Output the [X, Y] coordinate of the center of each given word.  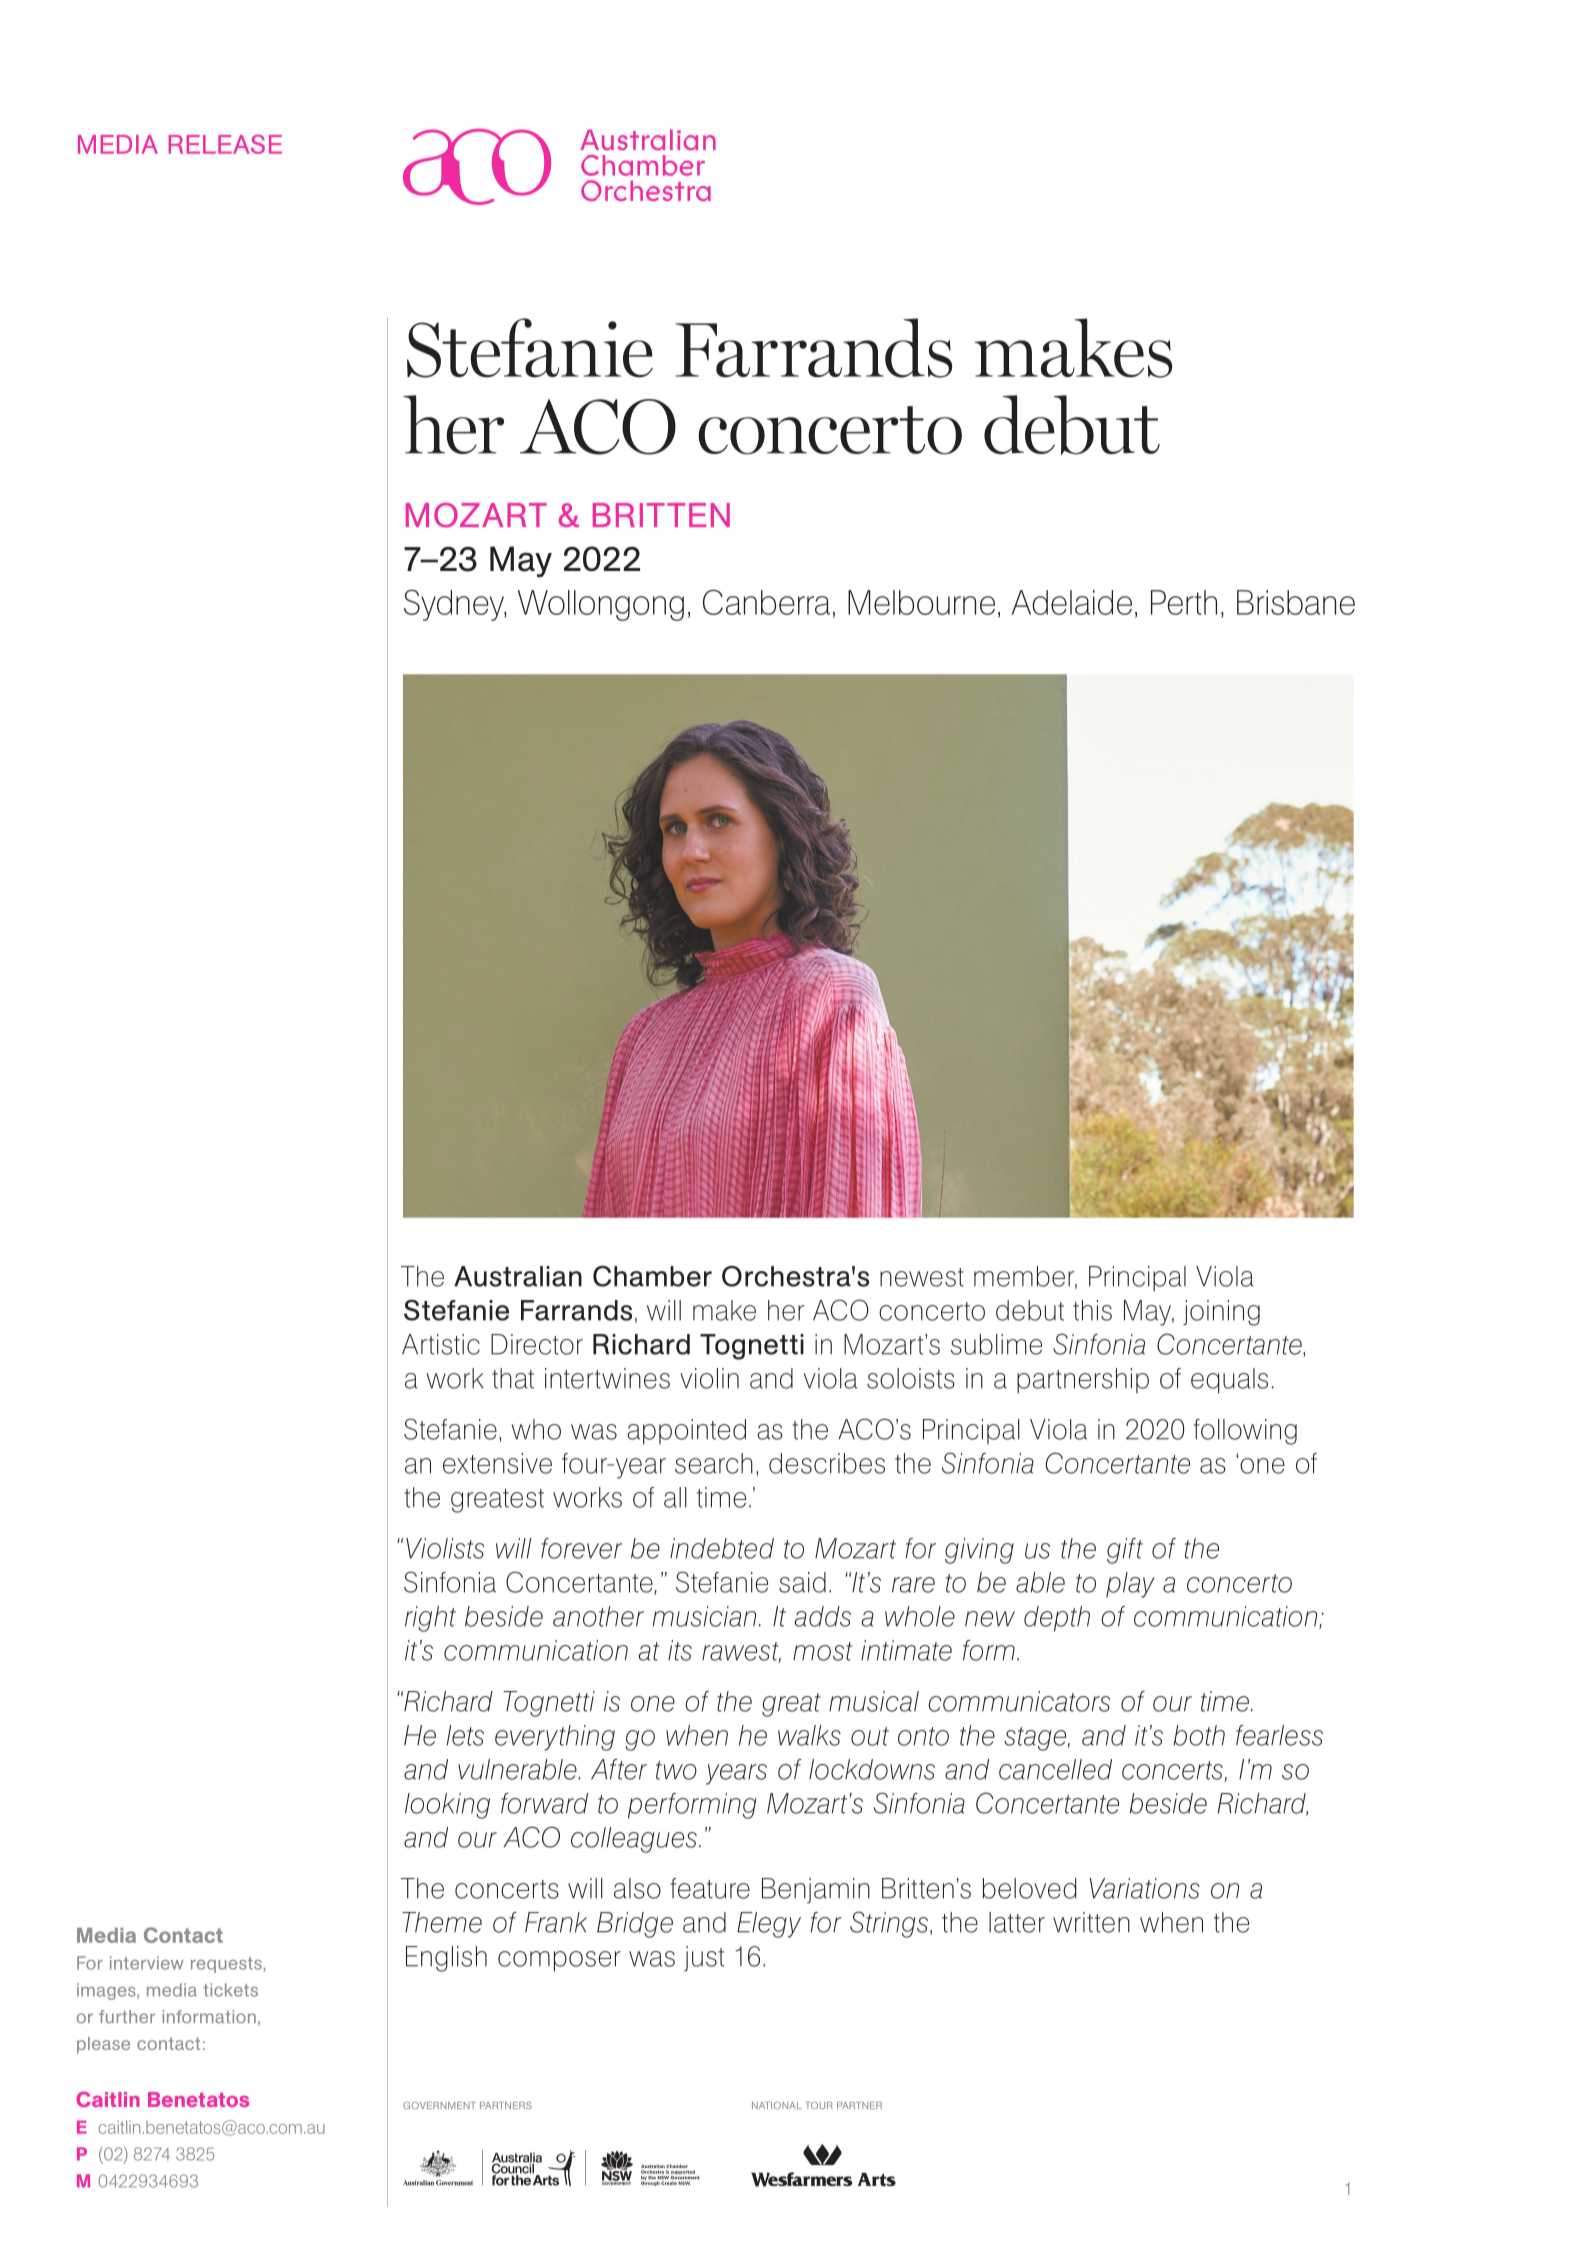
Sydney [455, 605]
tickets [230, 1990]
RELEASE [225, 144]
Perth [1184, 602]
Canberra [766, 602]
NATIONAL [777, 2105]
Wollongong [601, 605]
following [1245, 1432]
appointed [686, 1432]
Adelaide [1072, 602]
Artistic [441, 1344]
